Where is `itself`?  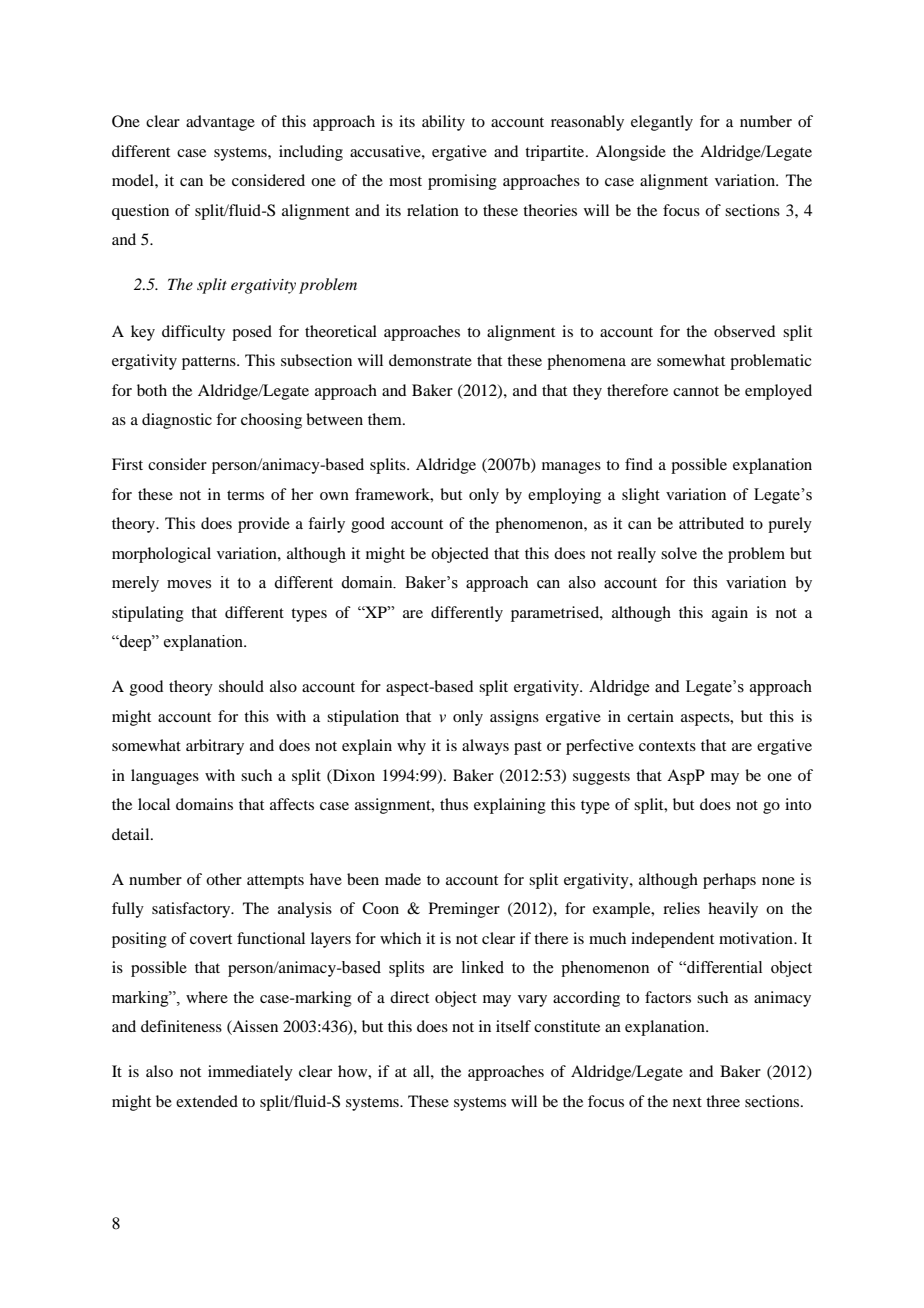 itself is located at coordinates (513, 1026).
